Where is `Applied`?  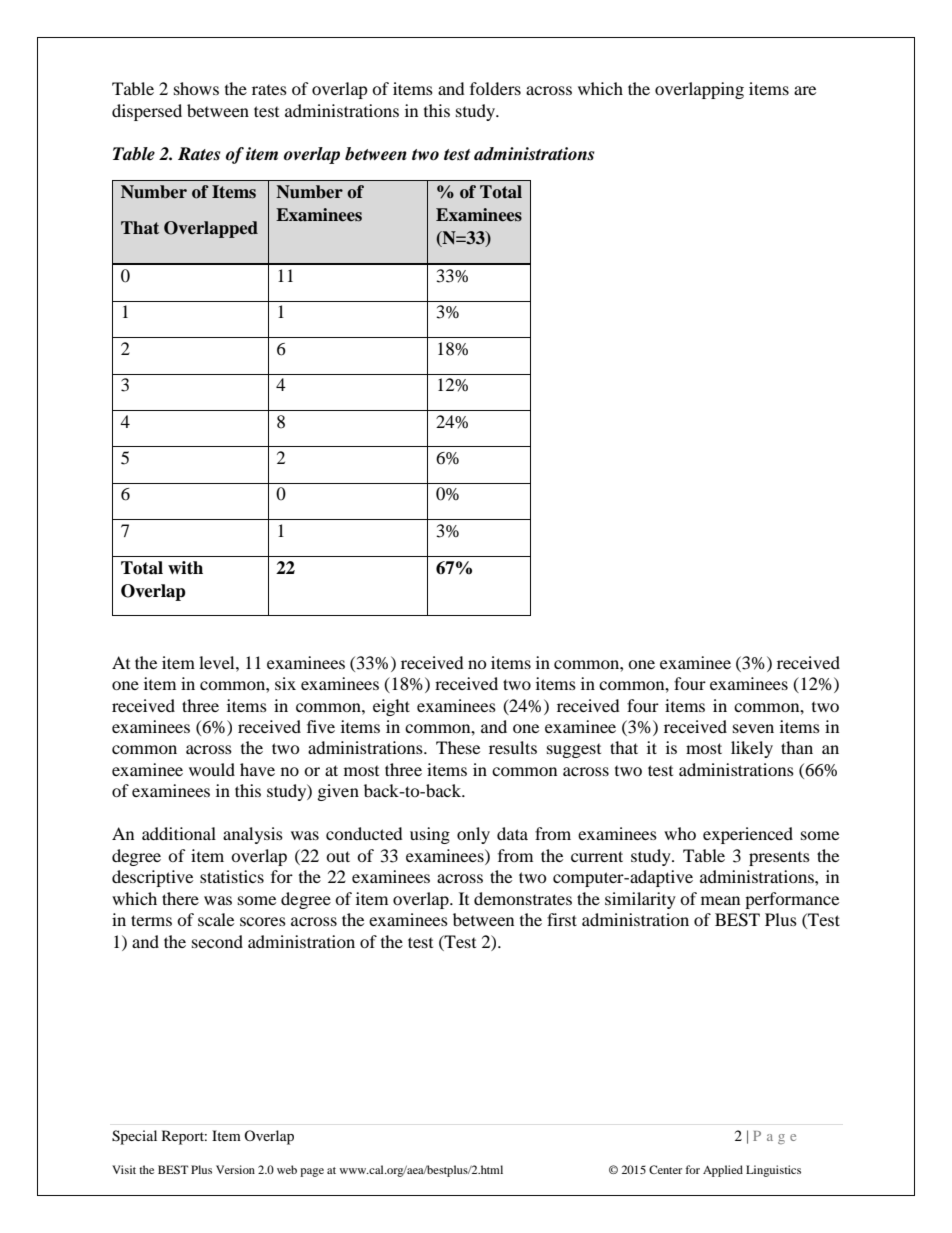
Applied is located at coordinates (723, 1171).
